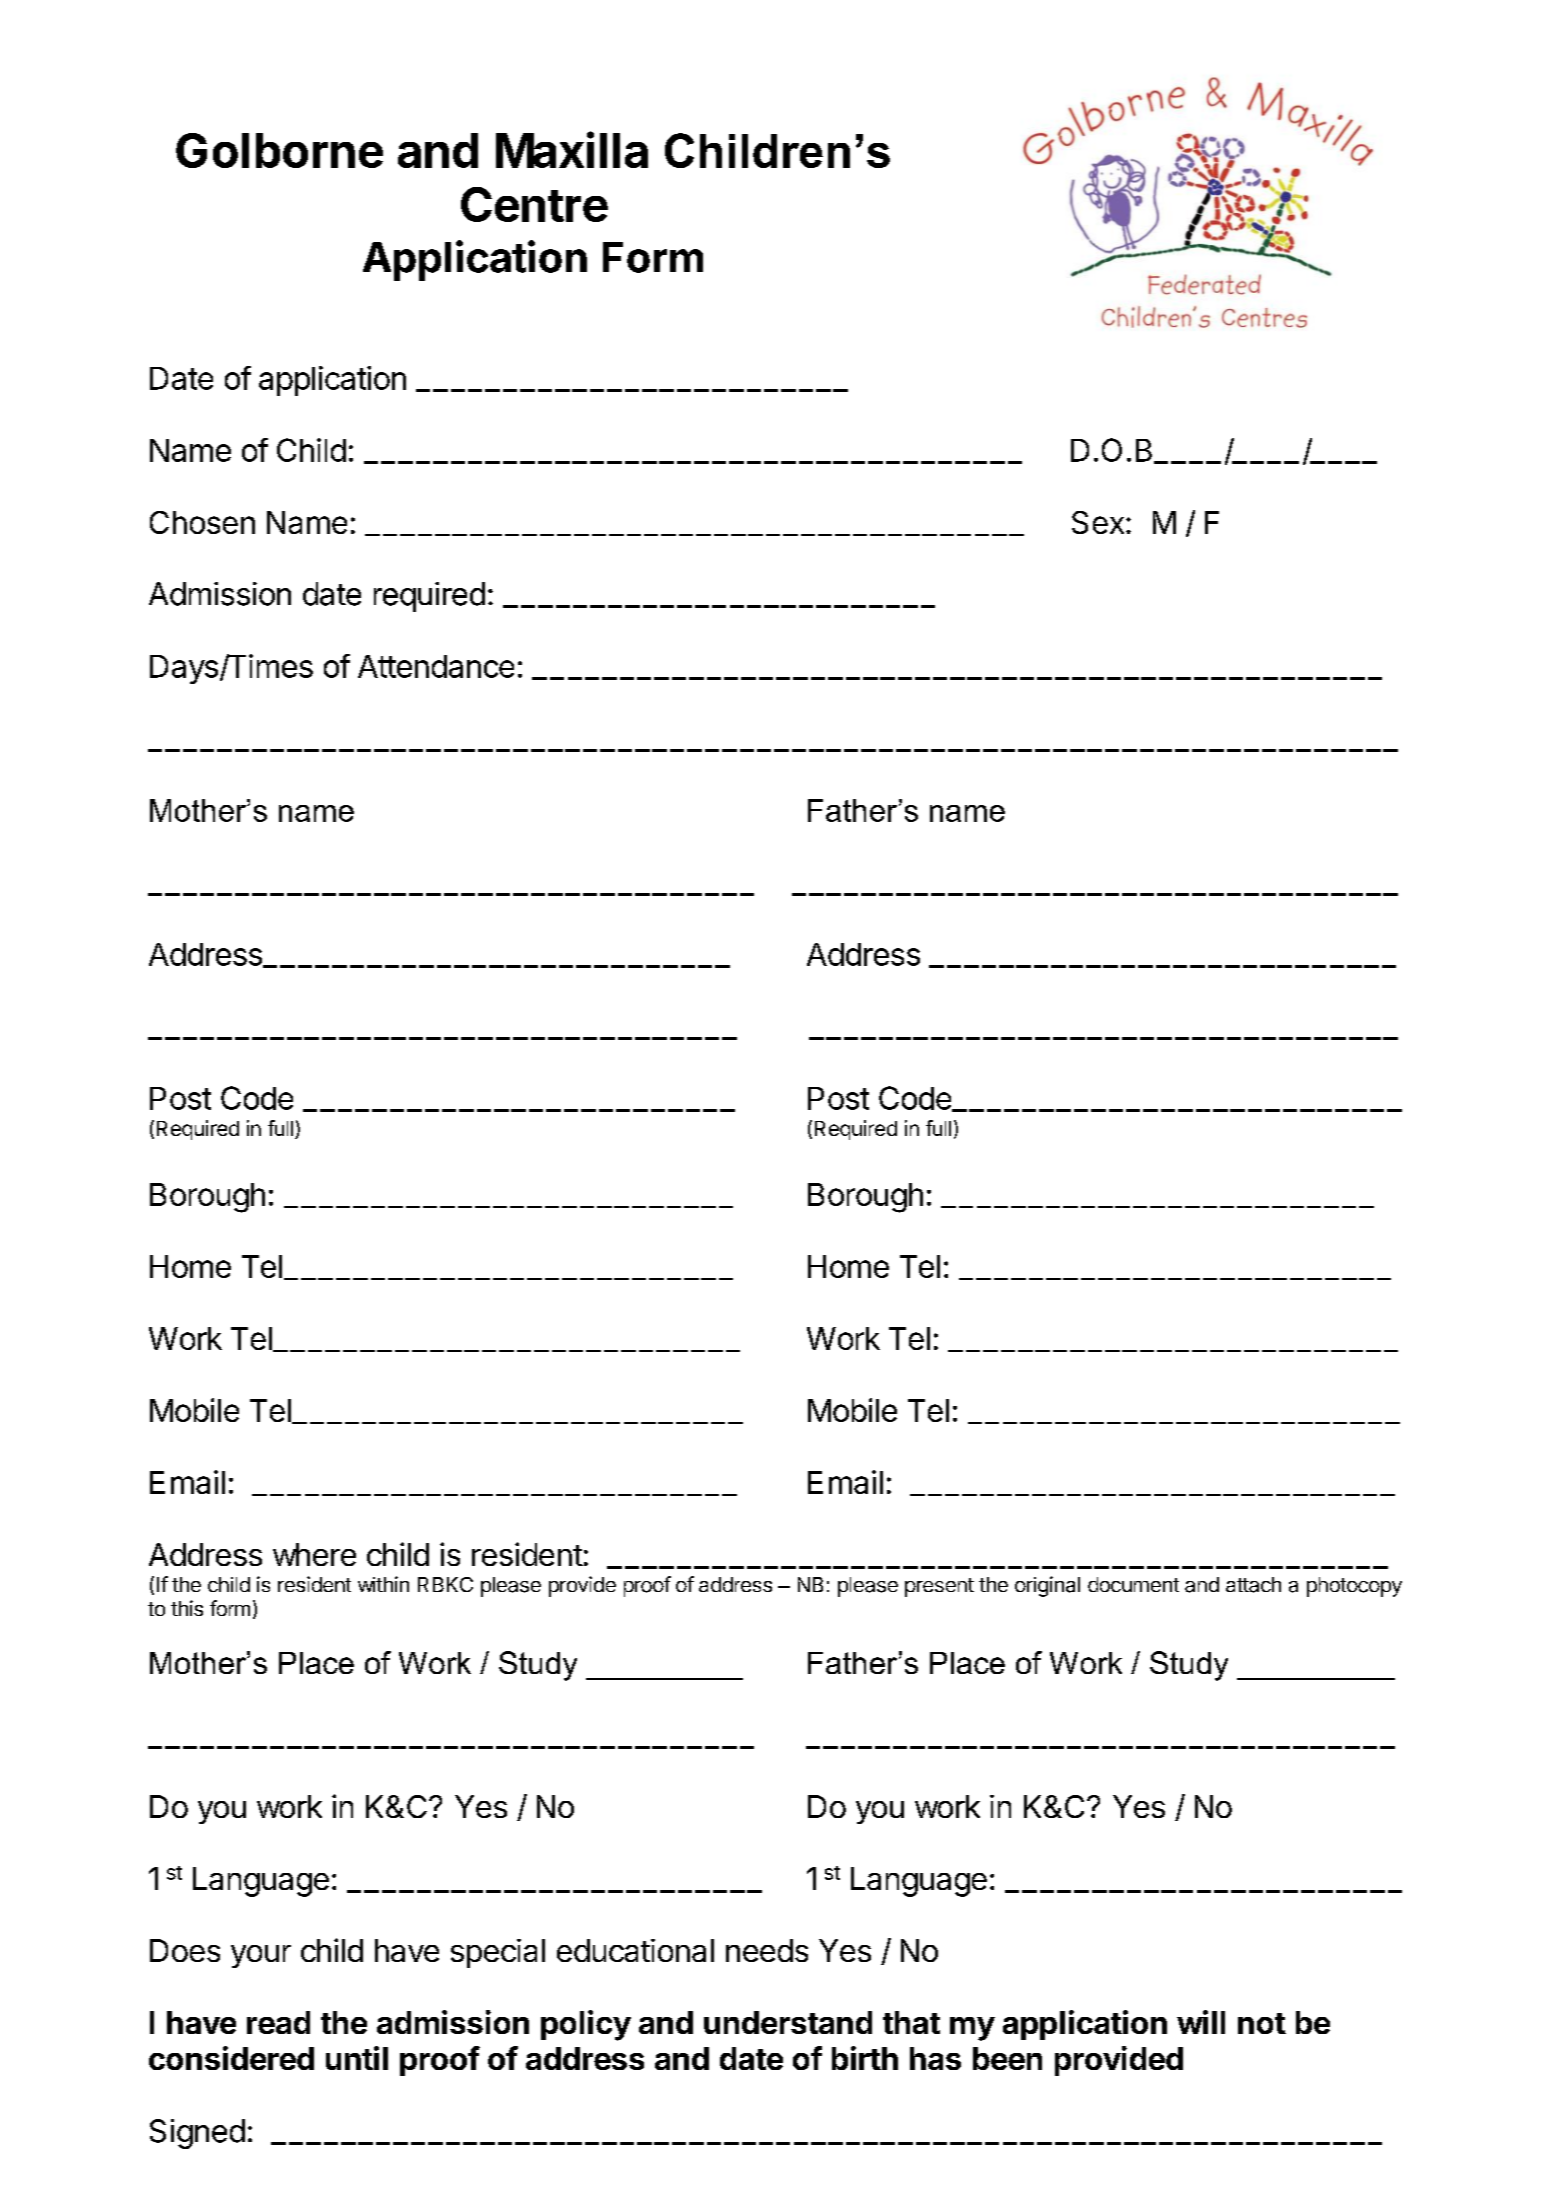 The width and height of the image is (1554, 2197). Describe the element at coordinates (1354, 1587) in the image. I see `photocopy` at that location.
